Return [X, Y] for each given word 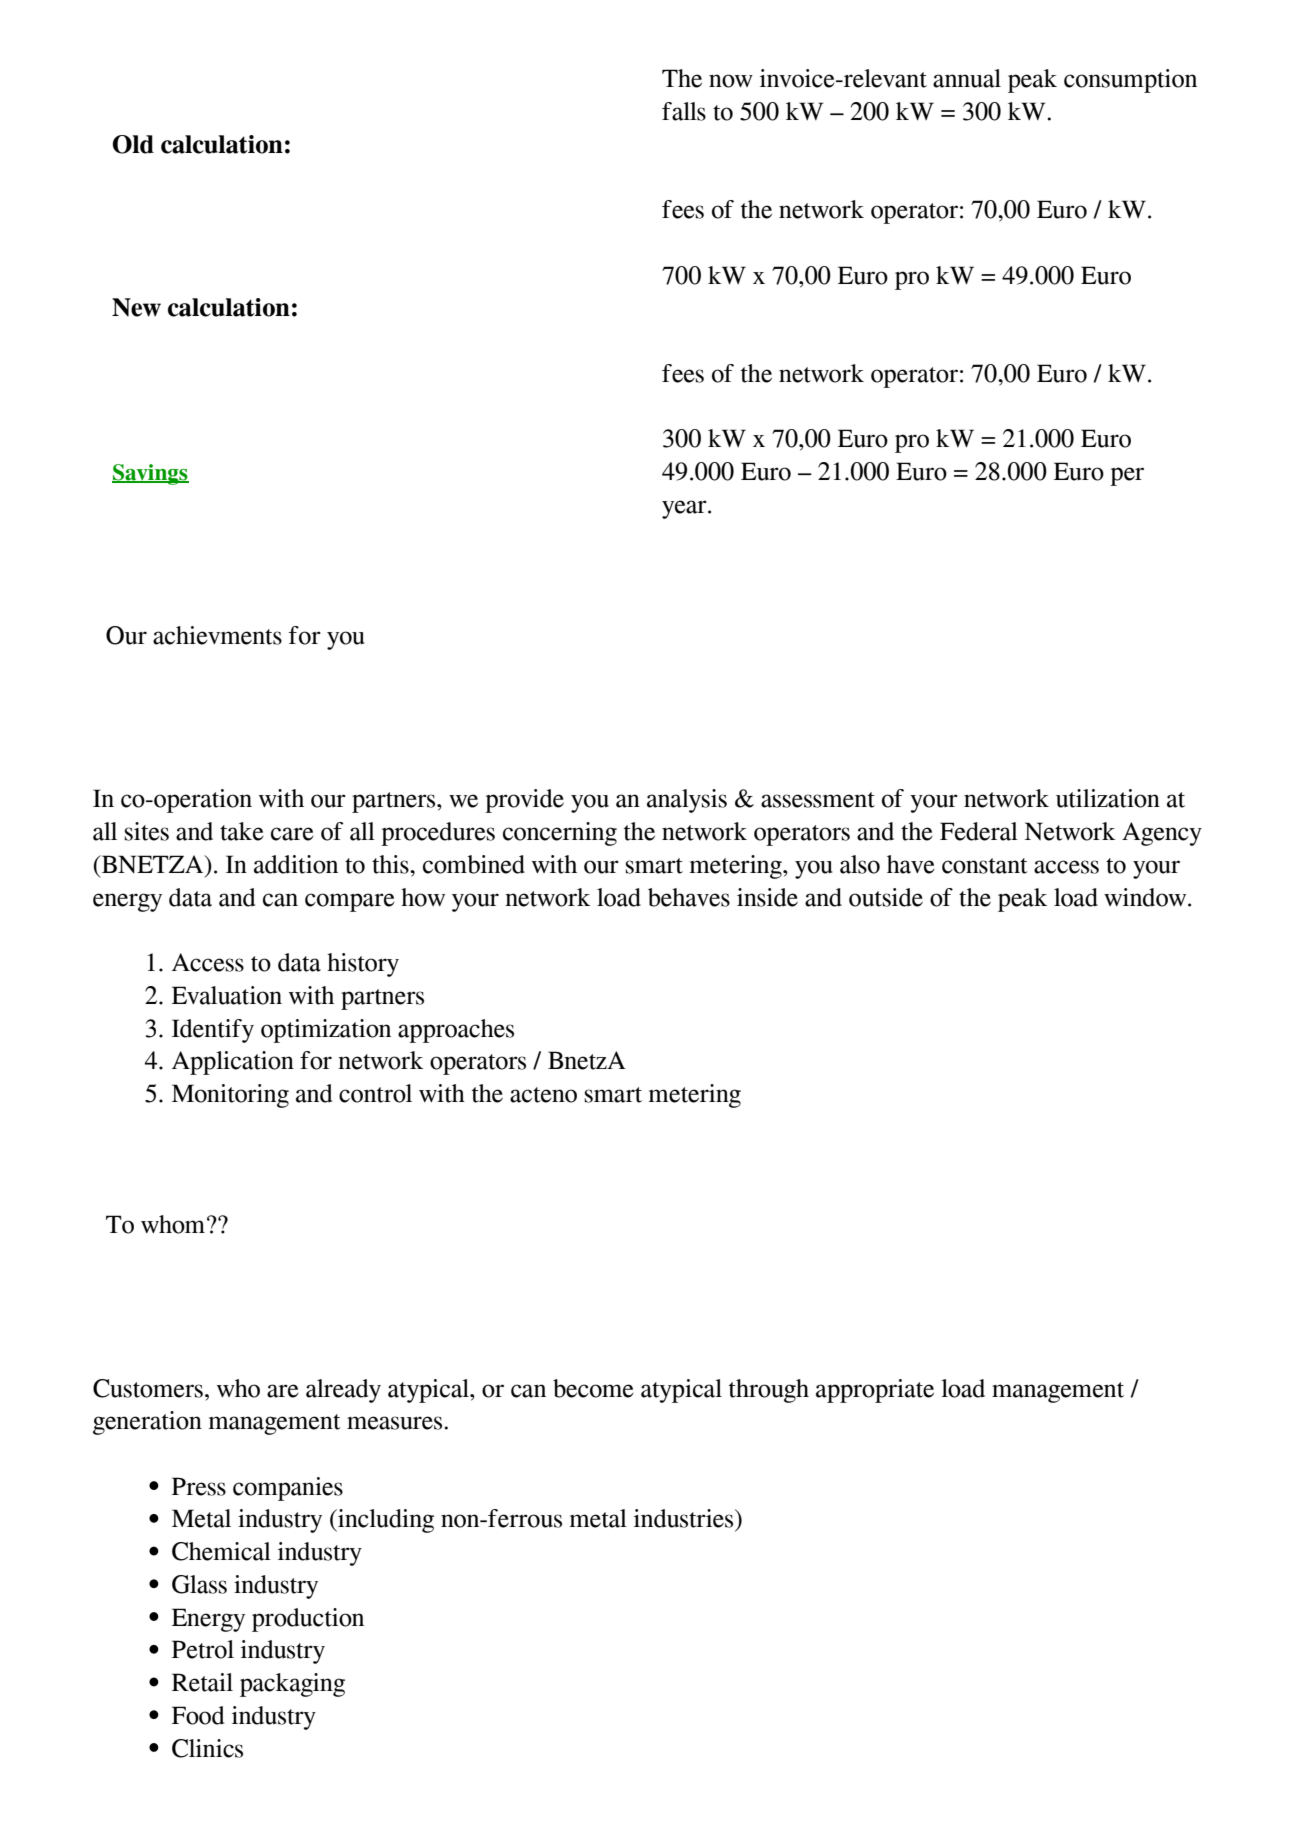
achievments [217, 635]
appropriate [875, 1391]
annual [967, 78]
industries [685, 1518]
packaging [292, 1685]
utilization [1108, 798]
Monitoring [230, 1096]
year [685, 509]
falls [684, 111]
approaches [456, 1031]
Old [133, 144]
